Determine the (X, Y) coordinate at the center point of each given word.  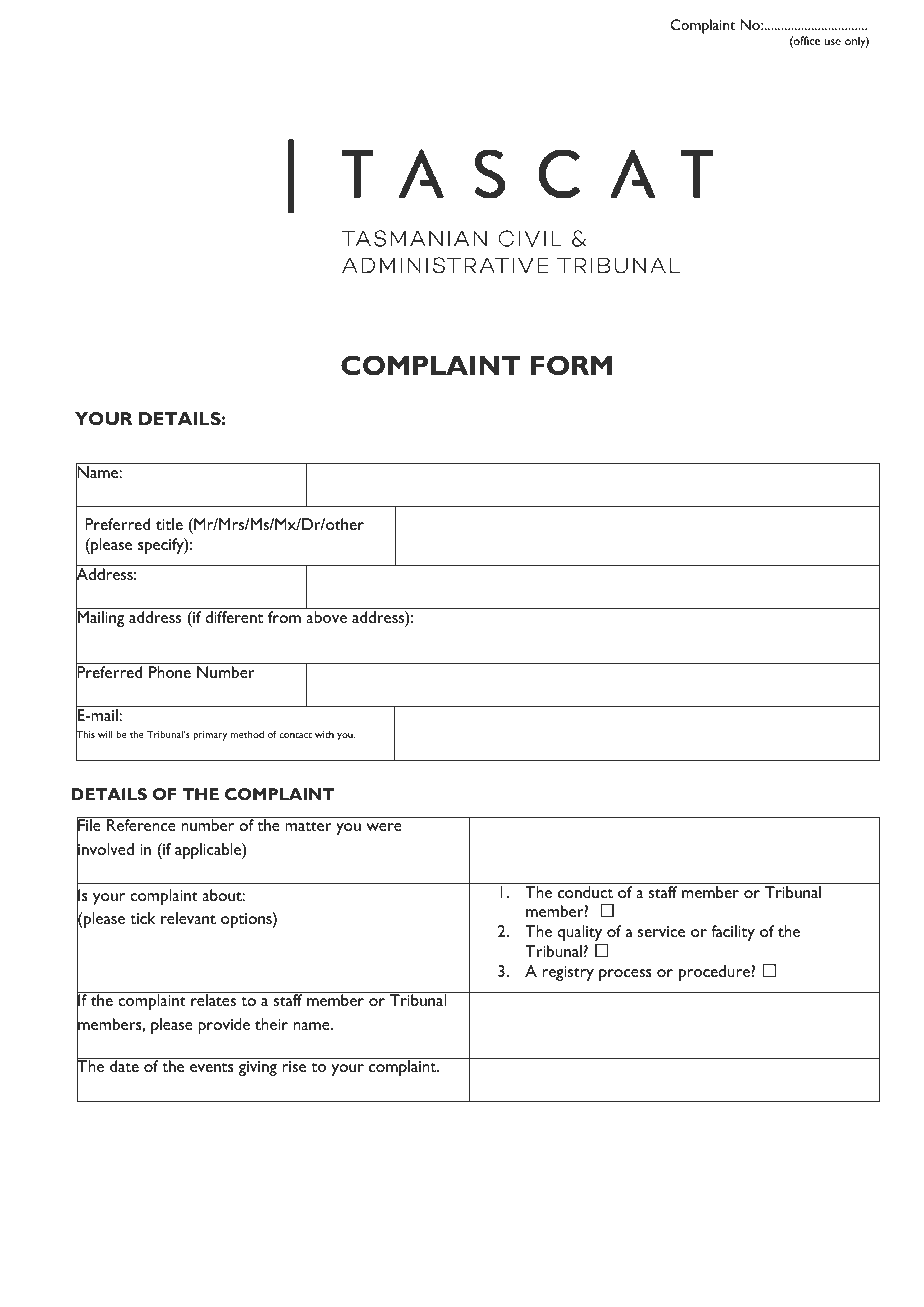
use (832, 42)
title (169, 524)
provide (224, 1026)
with (324, 734)
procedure (715, 973)
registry (568, 973)
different (234, 617)
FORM (571, 365)
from (284, 617)
